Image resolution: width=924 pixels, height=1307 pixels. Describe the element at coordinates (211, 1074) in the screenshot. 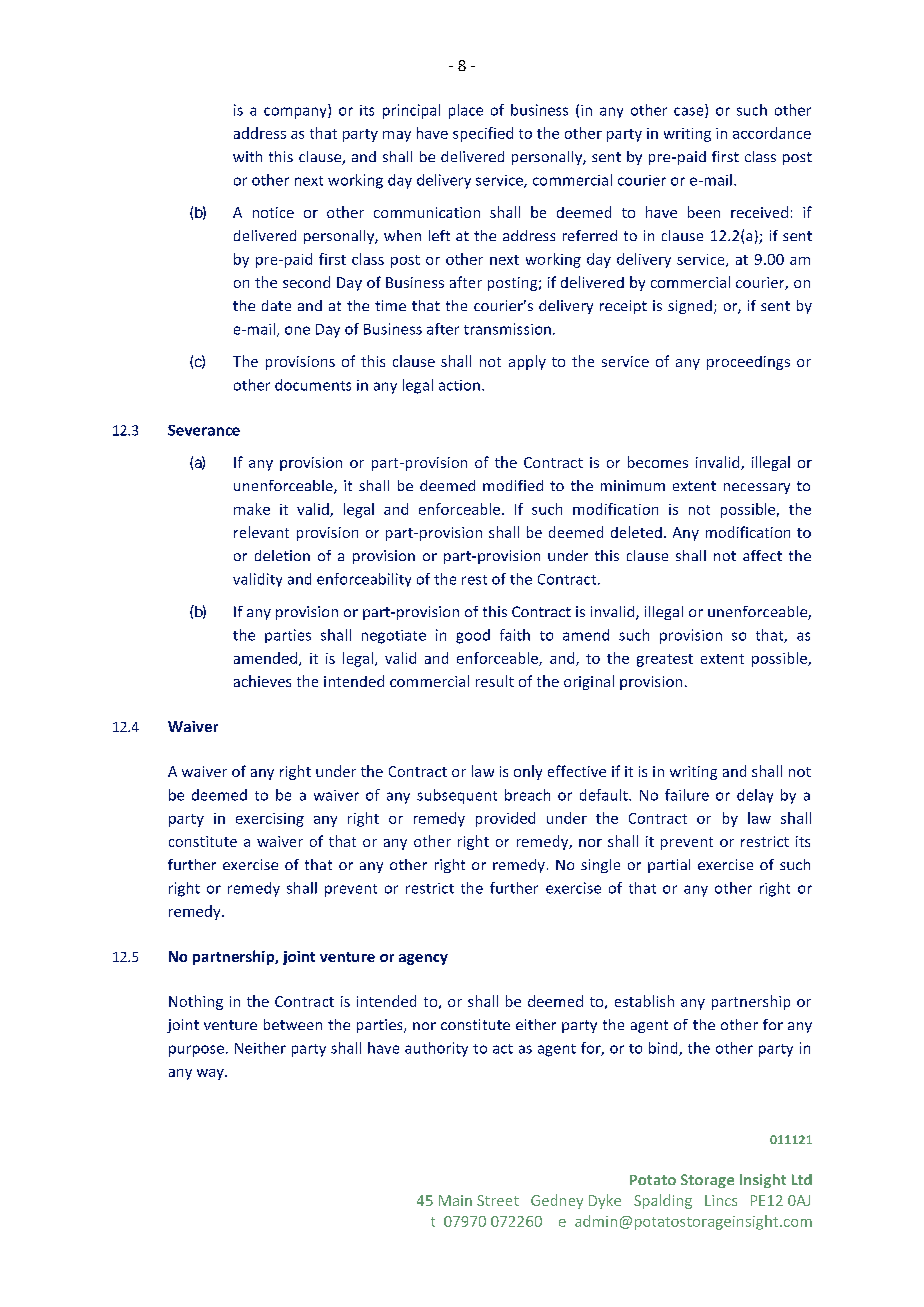

I see `way` at that location.
